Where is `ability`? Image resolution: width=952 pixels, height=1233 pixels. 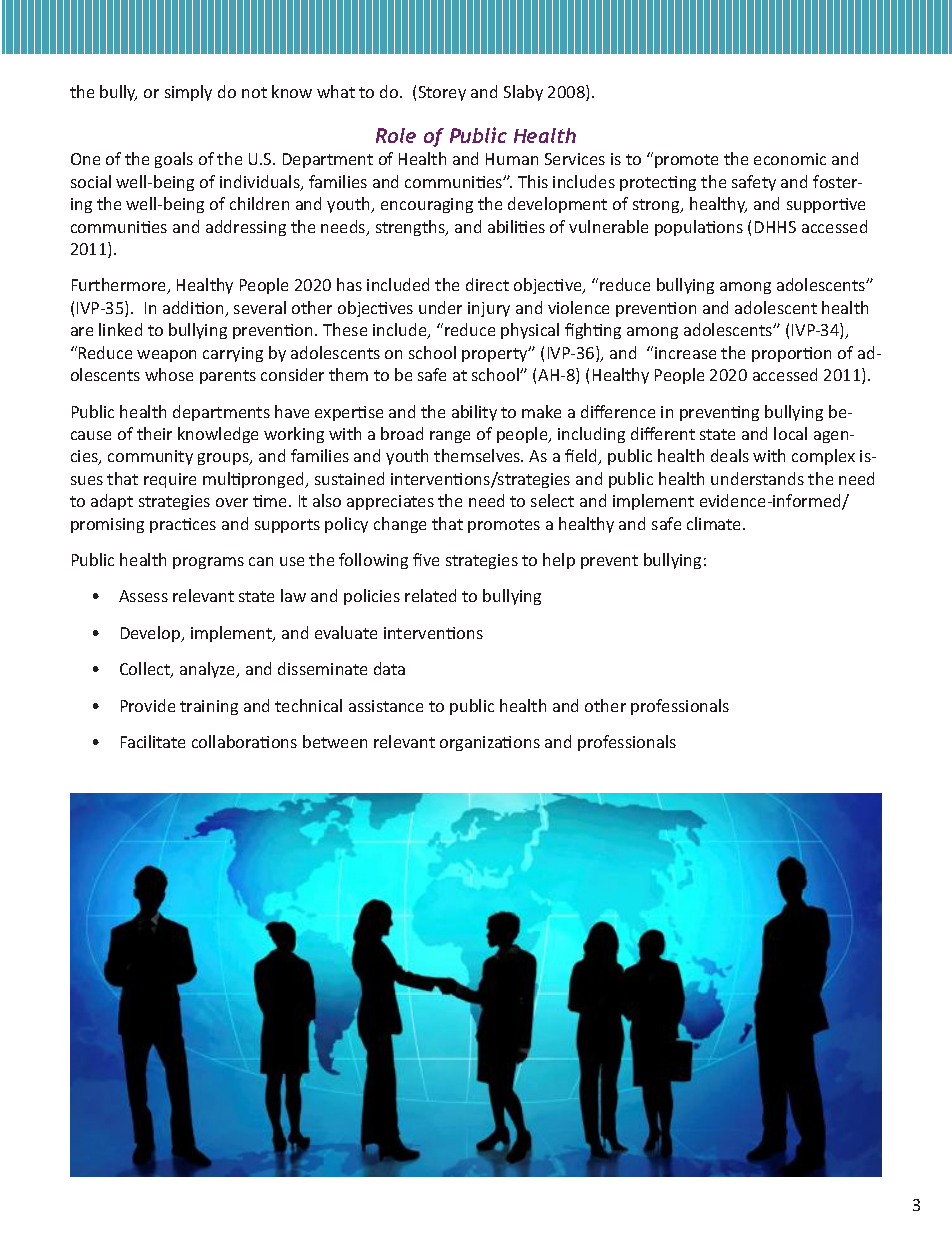 ability is located at coordinates (474, 413).
